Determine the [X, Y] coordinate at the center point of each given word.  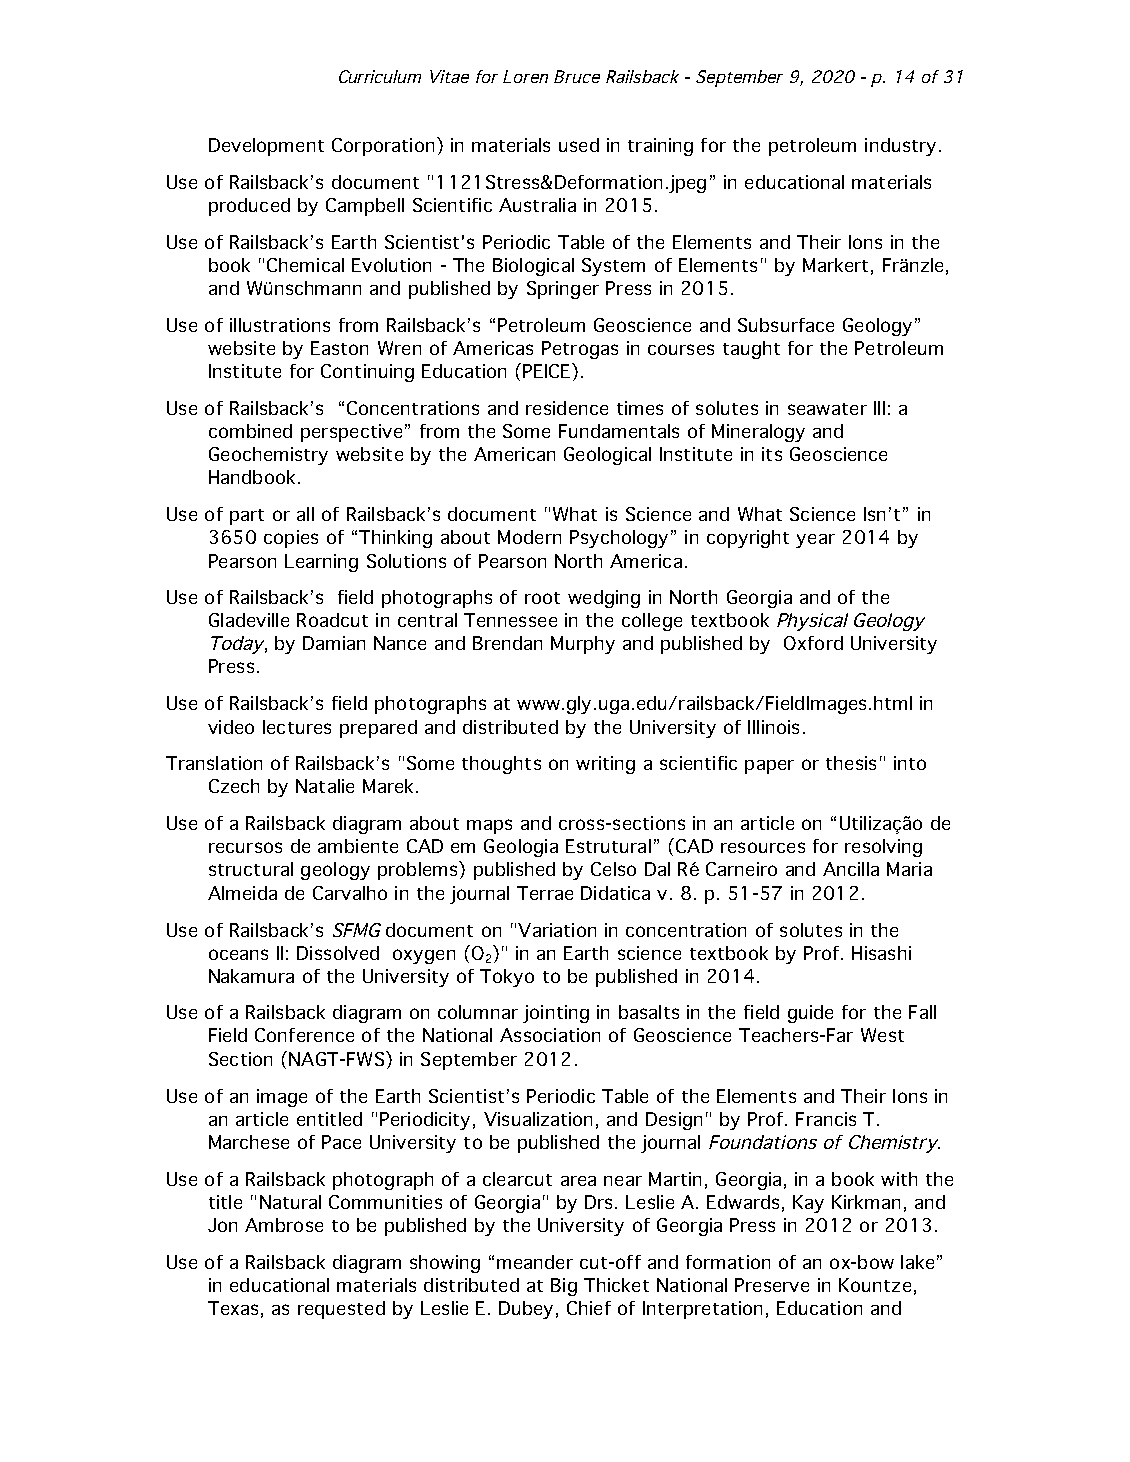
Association [550, 1035]
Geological [607, 456]
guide [810, 1014]
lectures [297, 727]
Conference [304, 1035]
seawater [827, 409]
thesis [851, 763]
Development [266, 147]
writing [605, 765]
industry [900, 147]
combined [250, 431]
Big [564, 1287]
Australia [537, 205]
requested [341, 1310]
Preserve [772, 1285]
